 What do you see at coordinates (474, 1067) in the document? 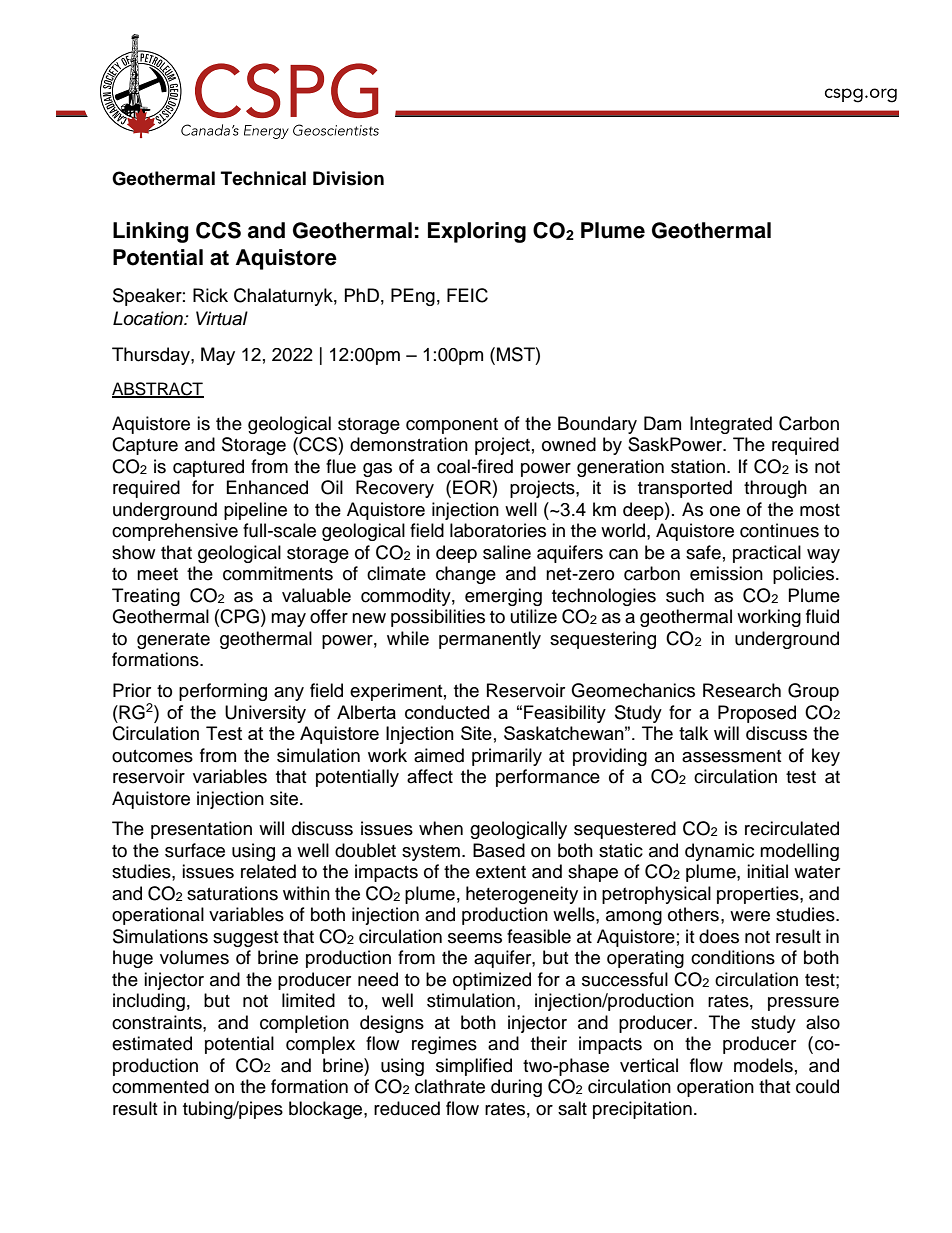
I see `simplified` at bounding box center [474, 1067].
